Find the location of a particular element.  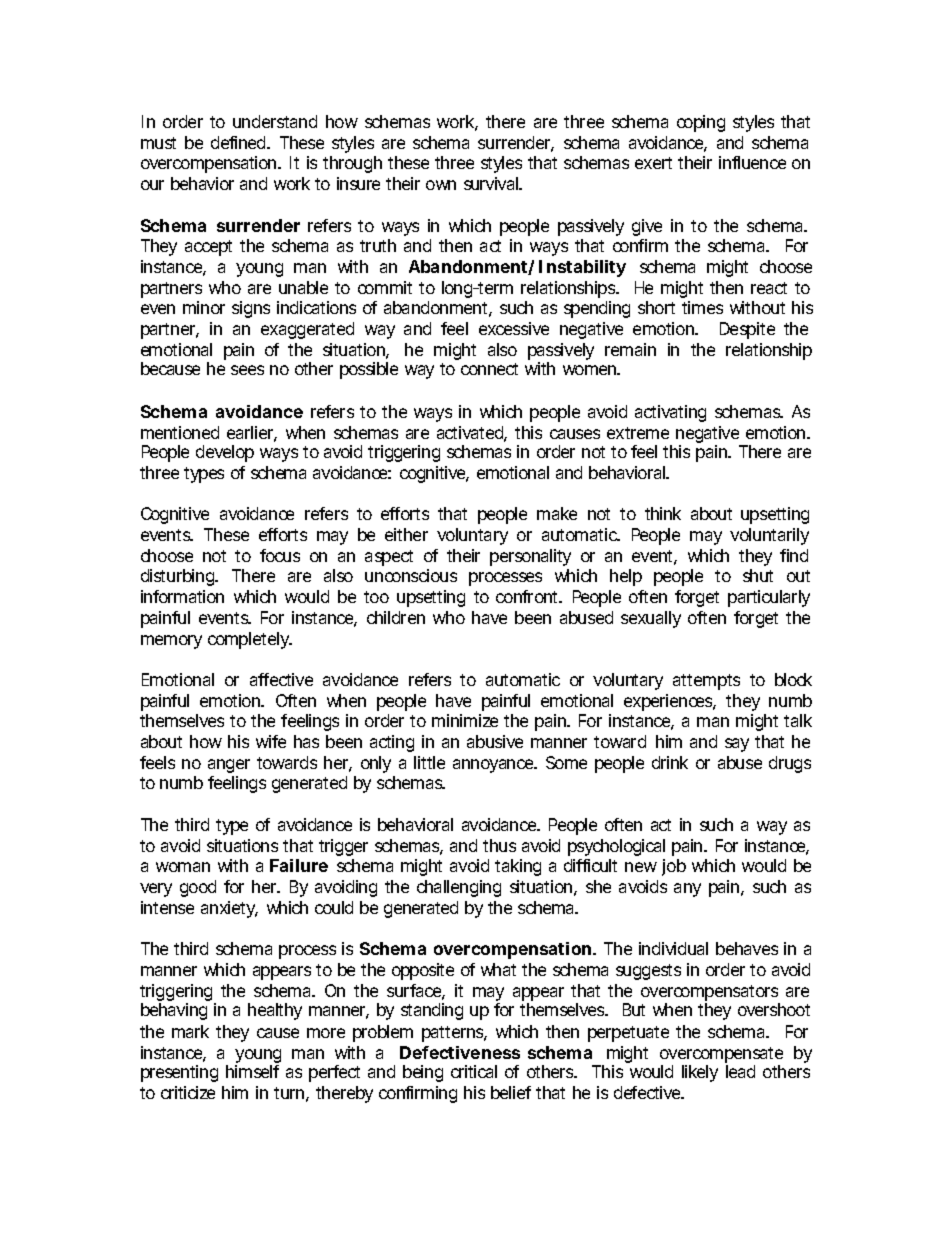

develop is located at coordinates (225, 453).
